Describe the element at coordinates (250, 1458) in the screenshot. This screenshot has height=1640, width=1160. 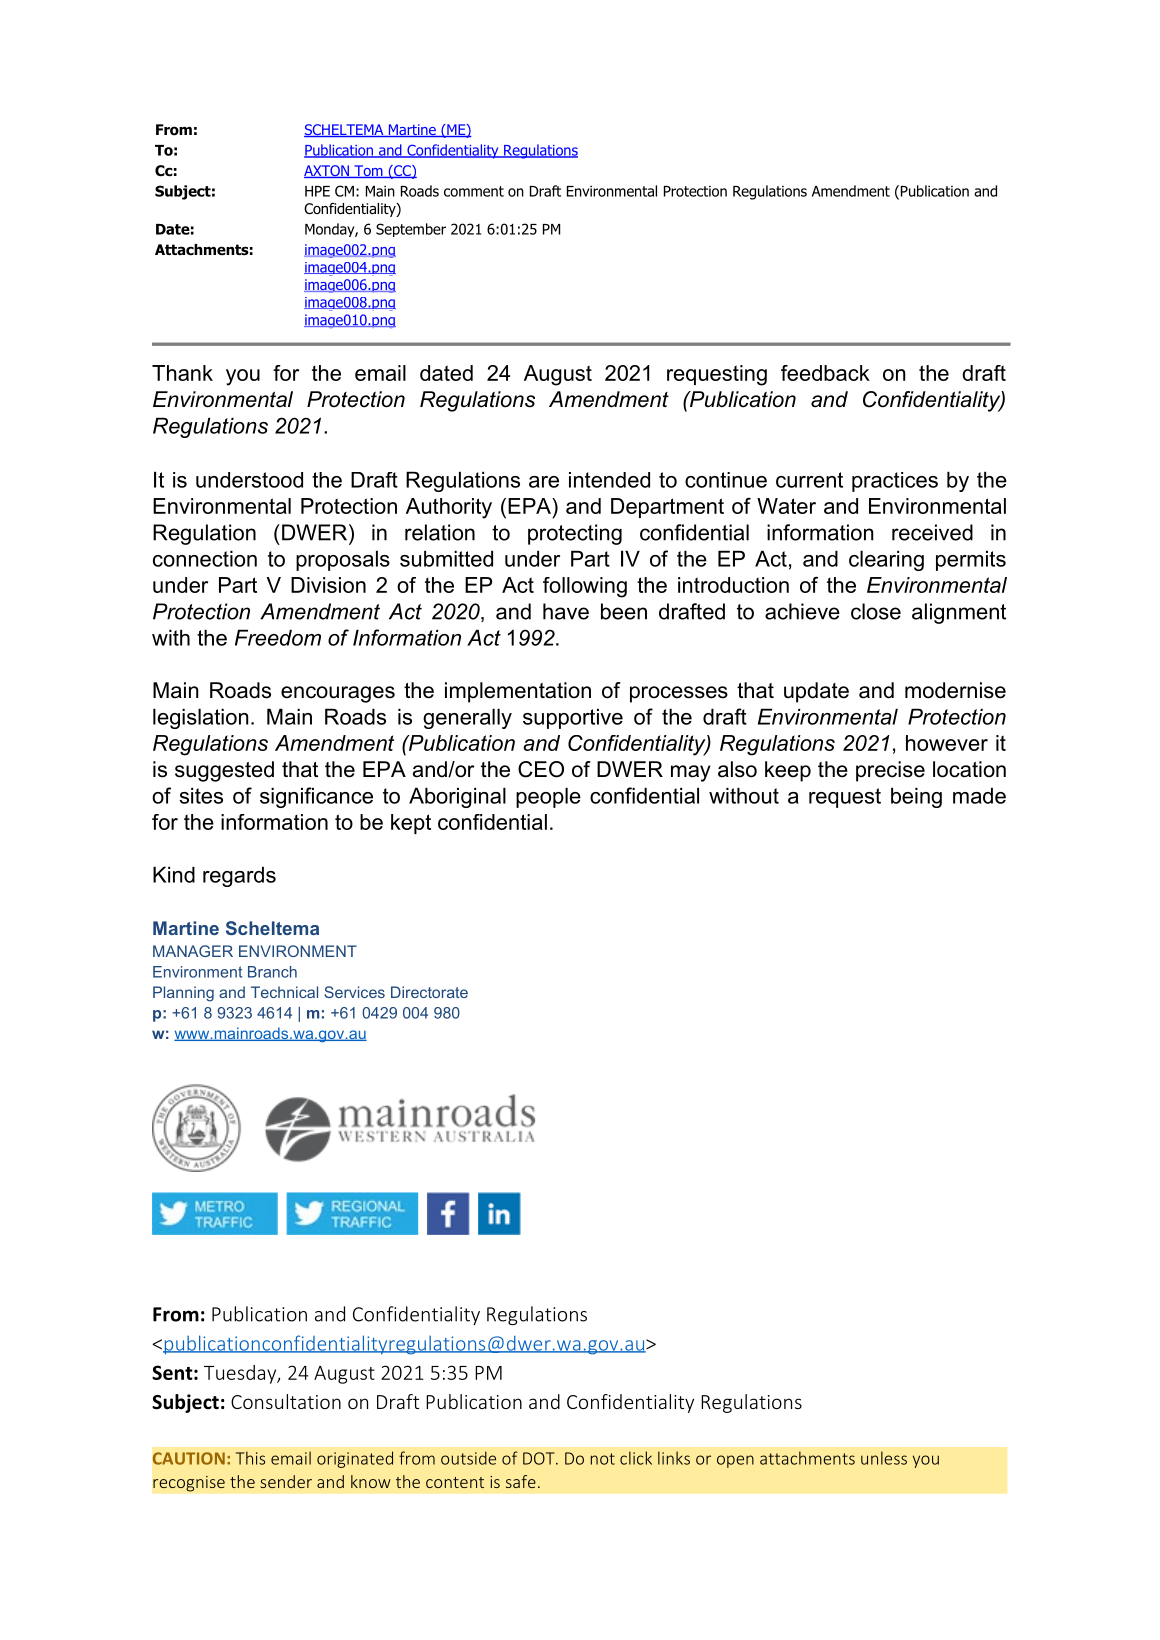
I see `This` at that location.
